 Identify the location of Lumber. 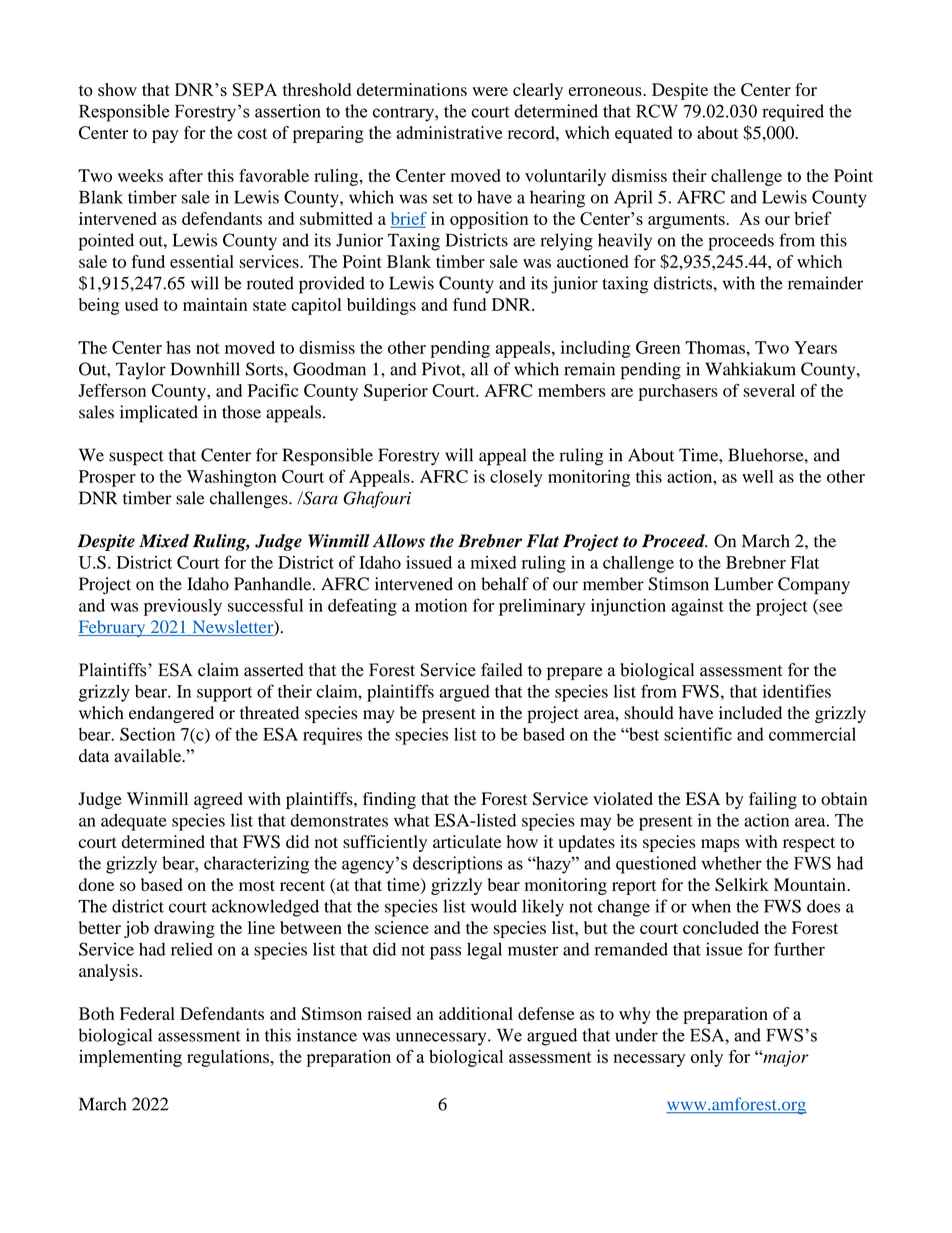
(743, 584).
